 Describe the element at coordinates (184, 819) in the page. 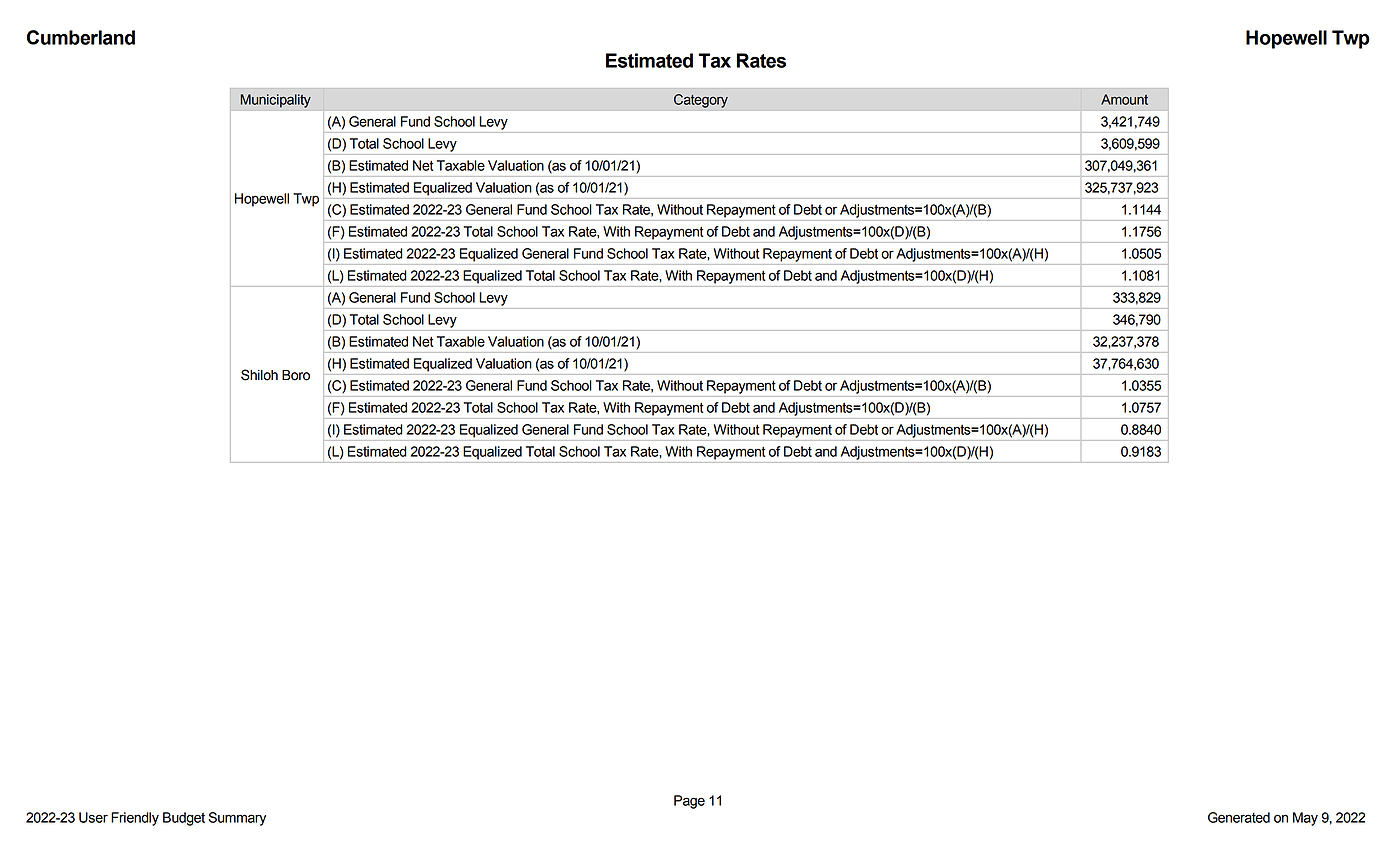

I see `Budget` at that location.
